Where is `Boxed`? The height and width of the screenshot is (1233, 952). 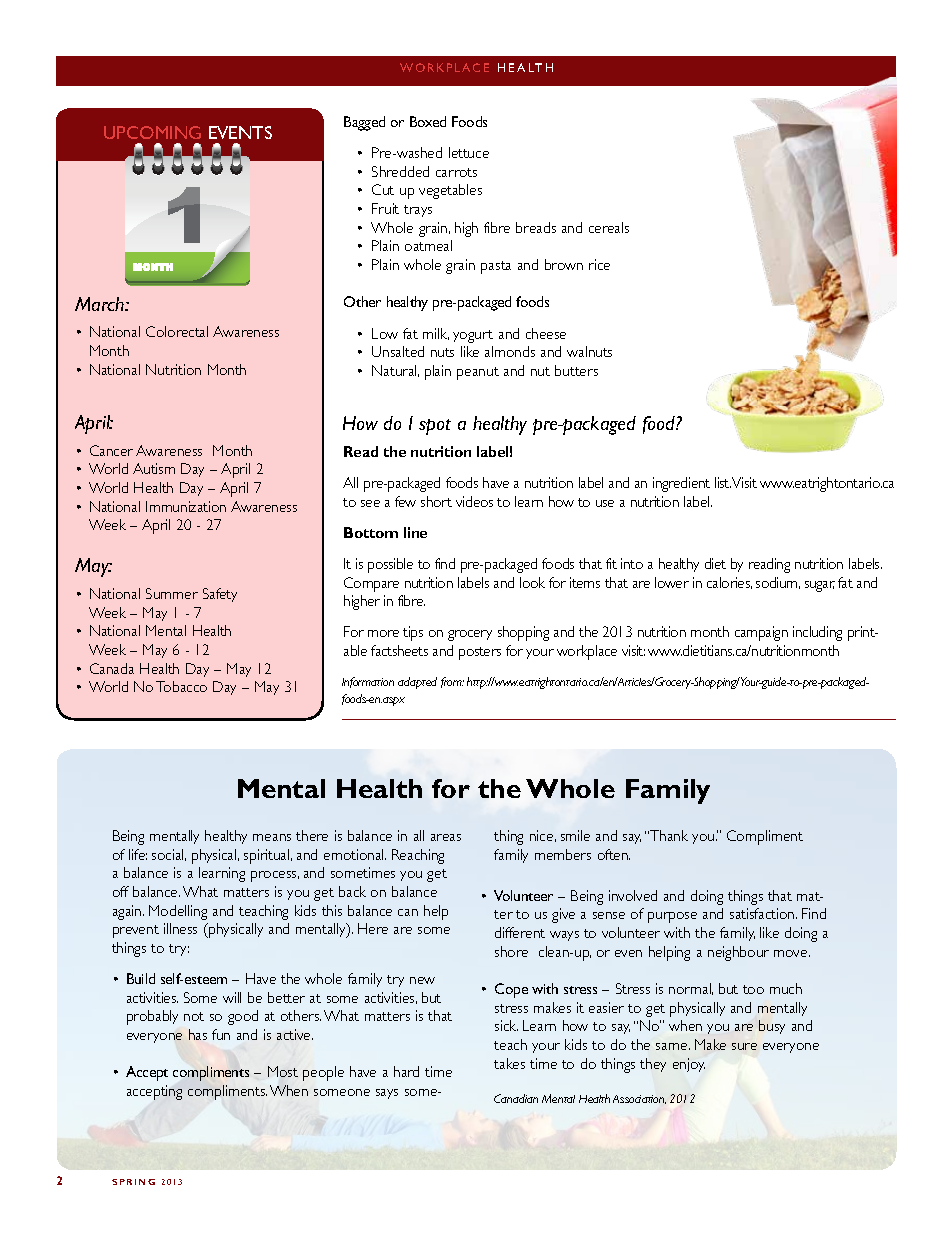 Boxed is located at coordinates (428, 121).
